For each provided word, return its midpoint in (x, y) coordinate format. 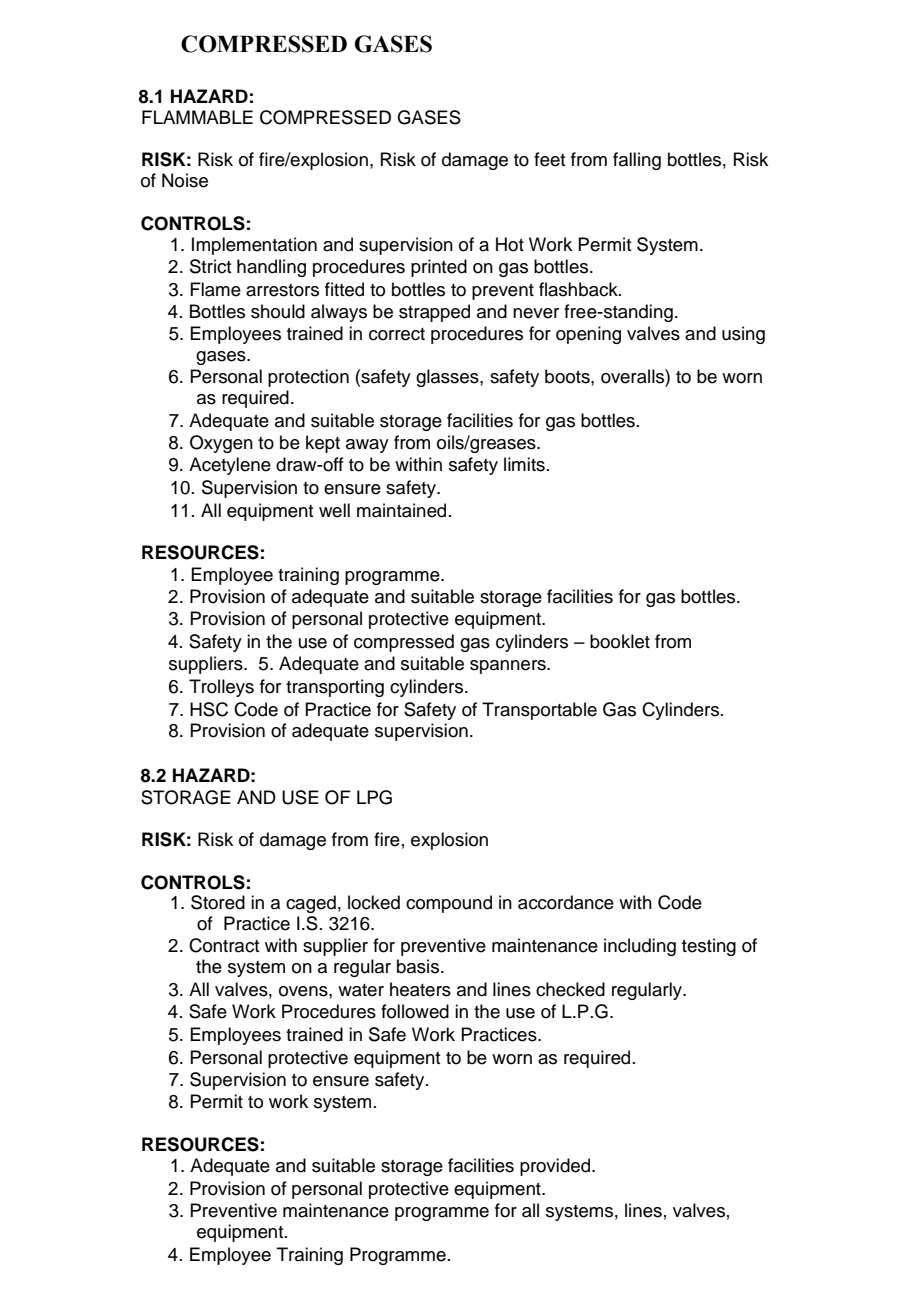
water (361, 990)
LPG (374, 797)
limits (524, 464)
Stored (218, 902)
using (743, 335)
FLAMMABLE (197, 117)
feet (550, 159)
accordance (566, 902)
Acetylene (230, 466)
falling (637, 161)
